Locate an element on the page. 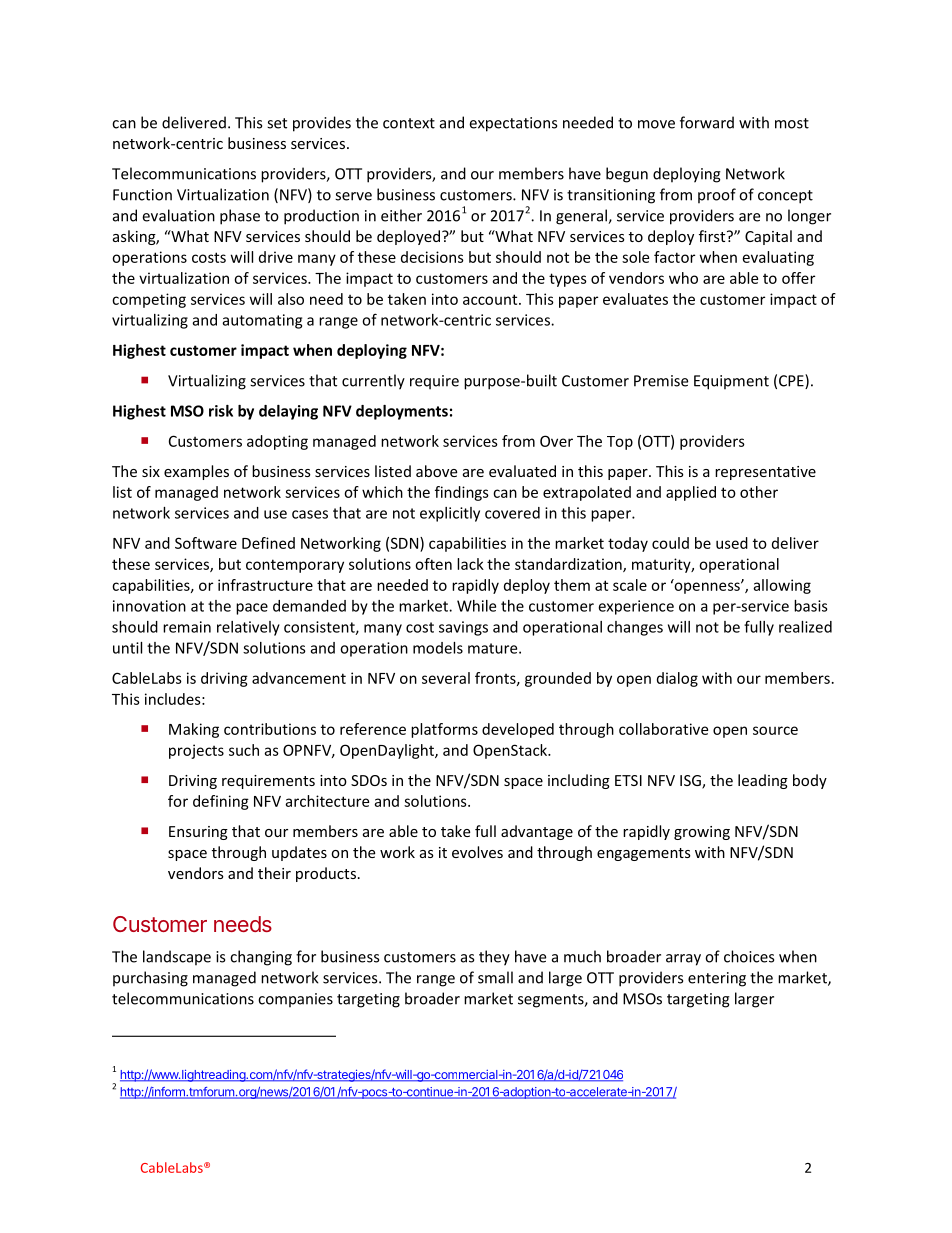 The height and width of the image is (1233, 952). account is located at coordinates (491, 299).
